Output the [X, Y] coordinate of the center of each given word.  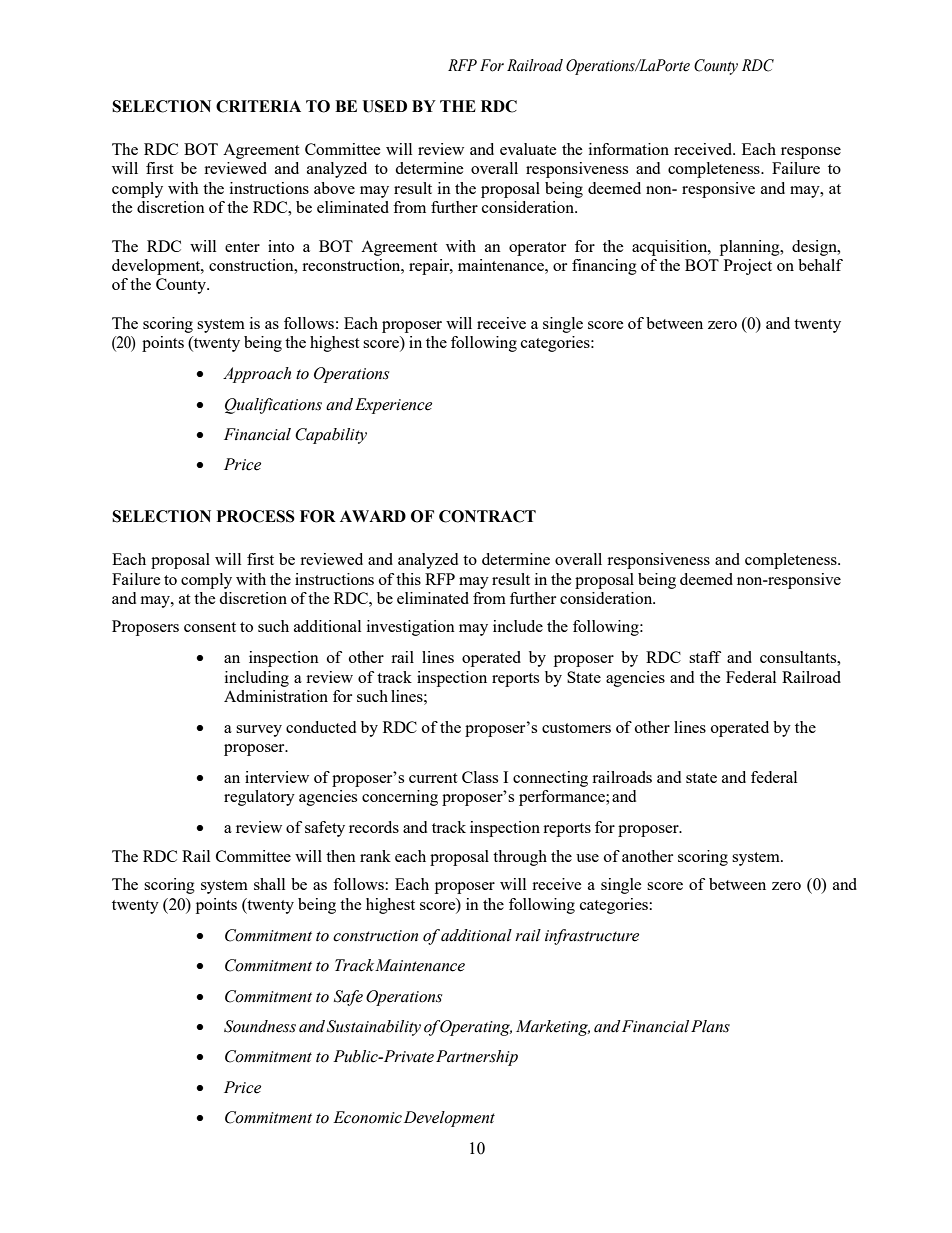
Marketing [553, 1028]
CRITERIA [258, 106]
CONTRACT [487, 516]
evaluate [528, 149]
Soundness [260, 1026]
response [811, 153]
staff [705, 657]
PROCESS [256, 516]
